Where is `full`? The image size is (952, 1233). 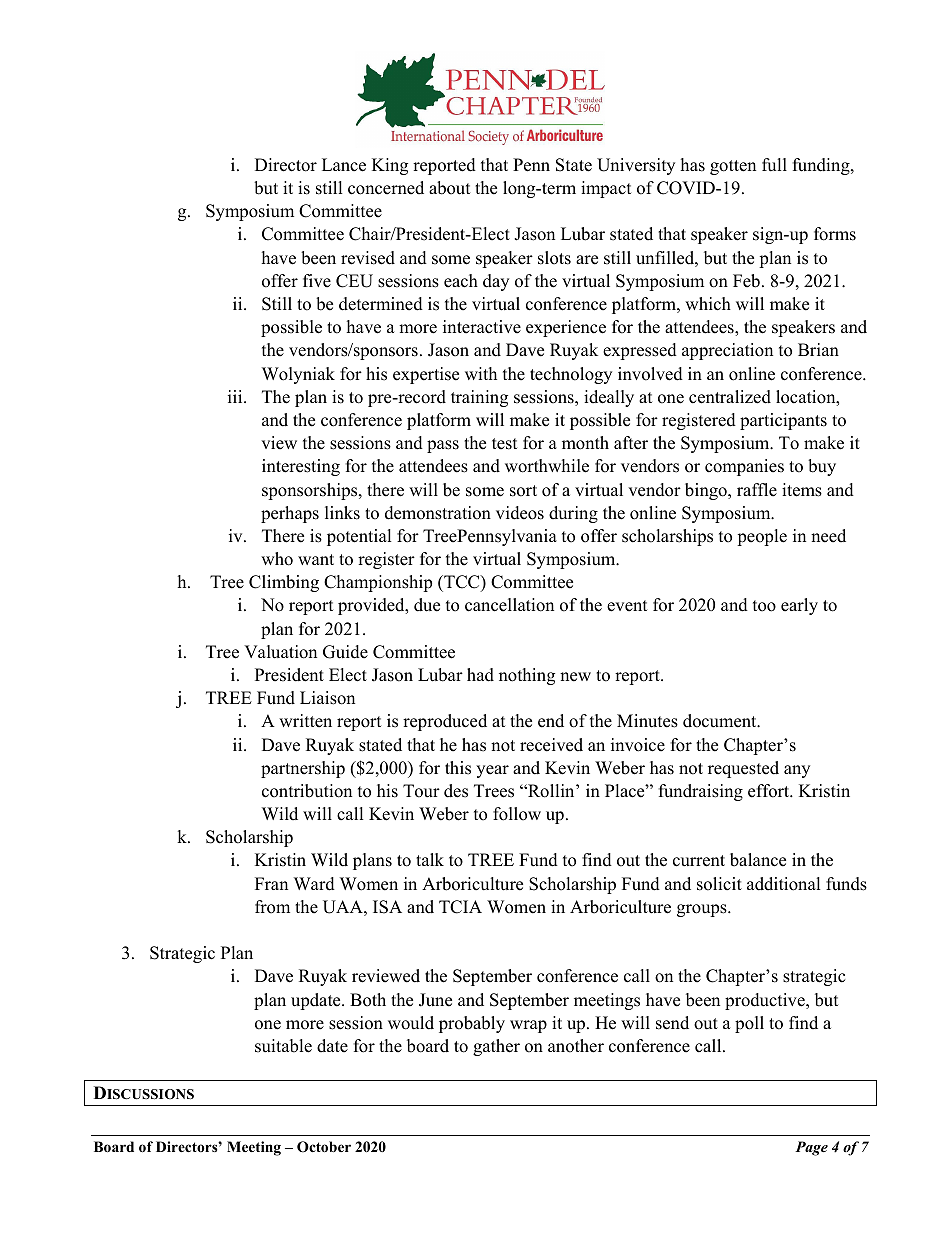 full is located at coordinates (774, 165).
